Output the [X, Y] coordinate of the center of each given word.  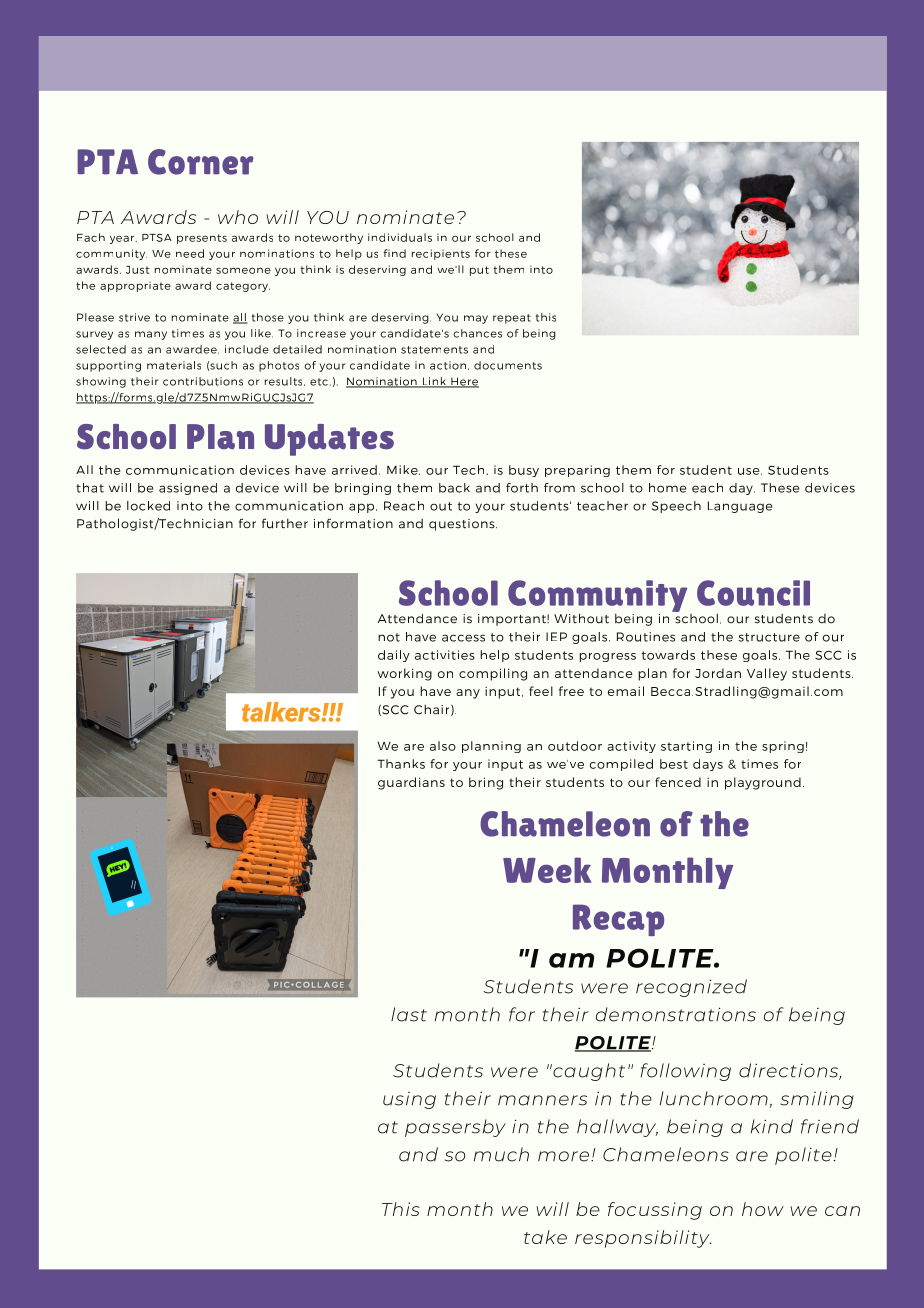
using [409, 1100]
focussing [655, 1211]
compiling [493, 674]
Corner [201, 162]
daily [394, 656]
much [501, 1154]
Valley [767, 674]
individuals [400, 237]
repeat [512, 319]
